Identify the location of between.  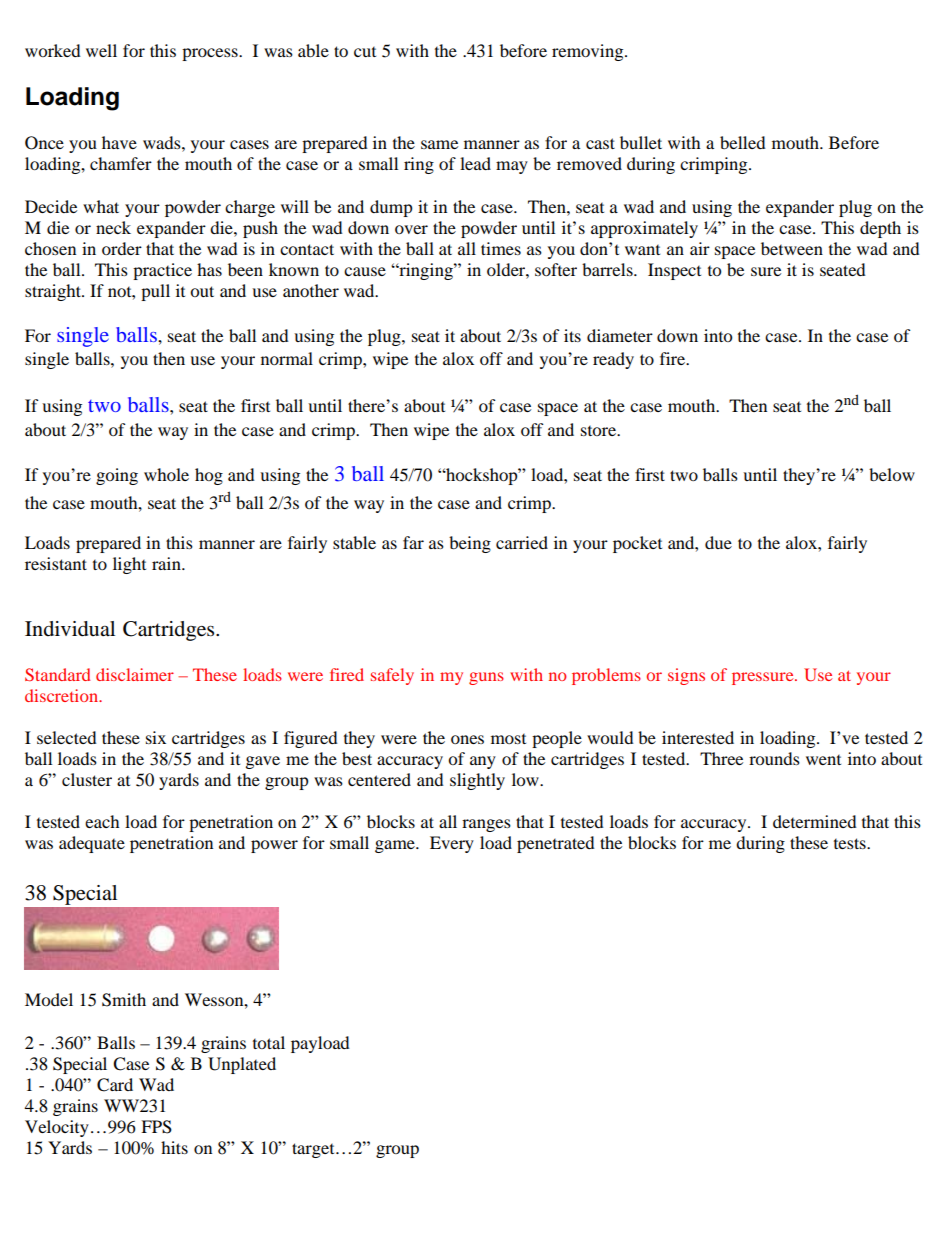
(792, 248).
